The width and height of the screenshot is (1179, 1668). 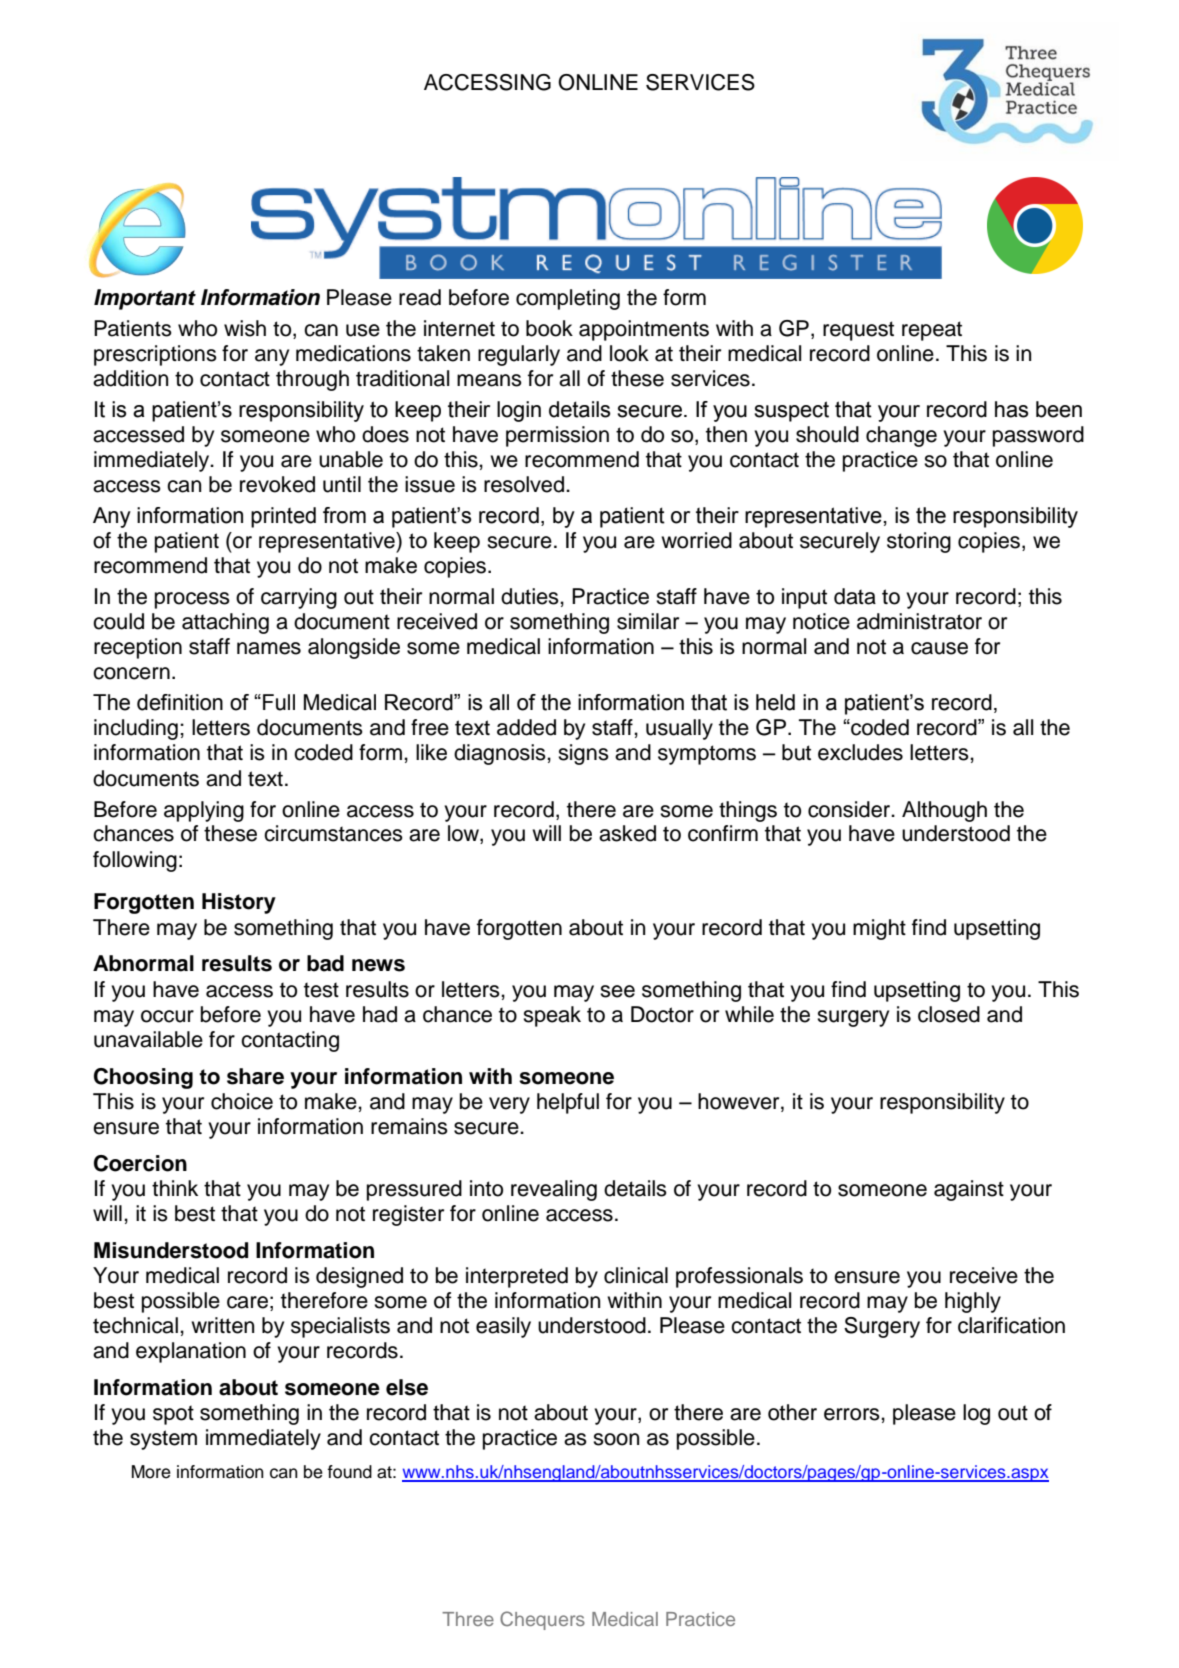 I want to click on More, so click(x=151, y=1472).
